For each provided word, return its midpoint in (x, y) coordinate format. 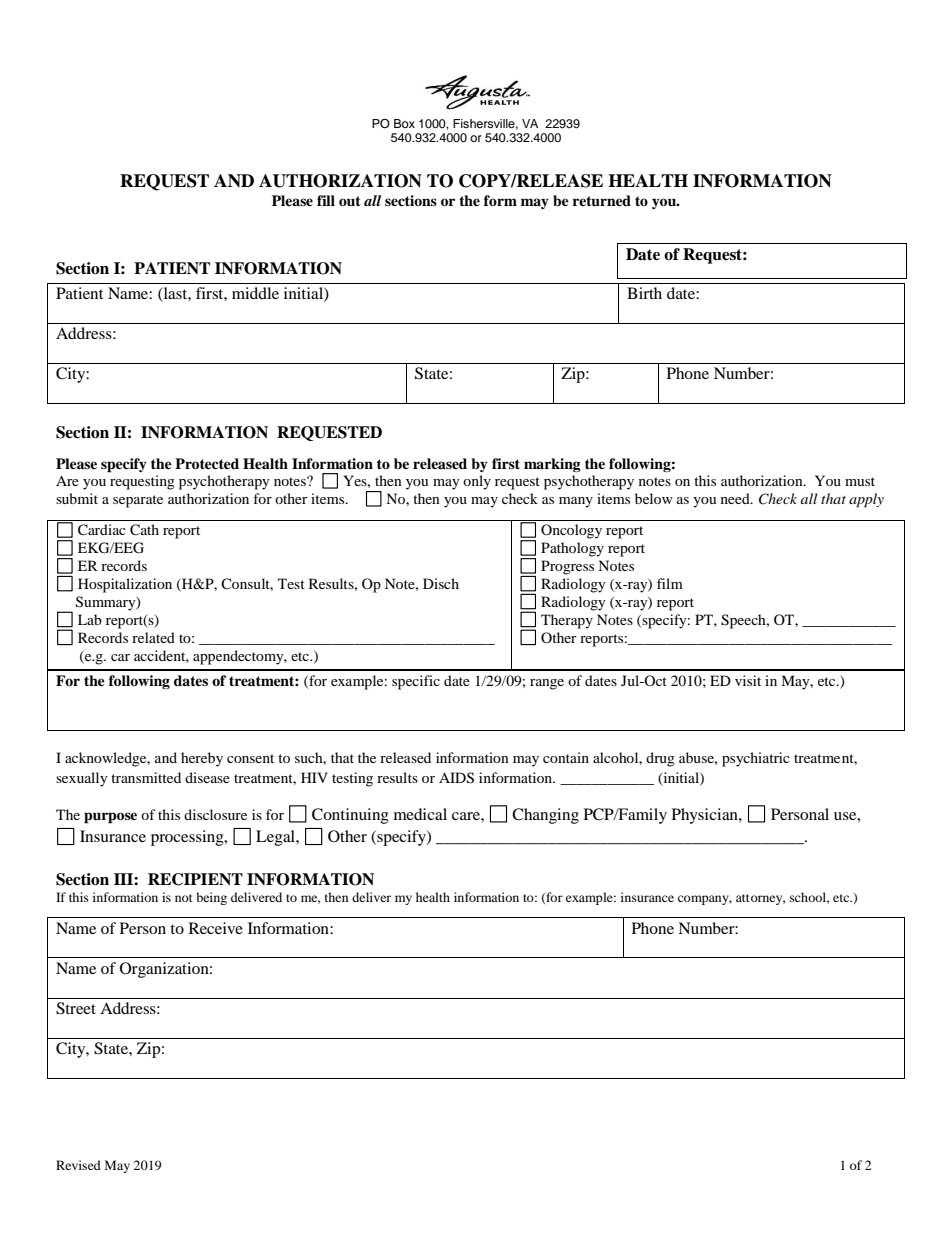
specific (416, 682)
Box (404, 123)
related (153, 637)
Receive (216, 928)
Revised (78, 1165)
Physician (706, 816)
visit (748, 680)
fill (326, 200)
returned (602, 201)
